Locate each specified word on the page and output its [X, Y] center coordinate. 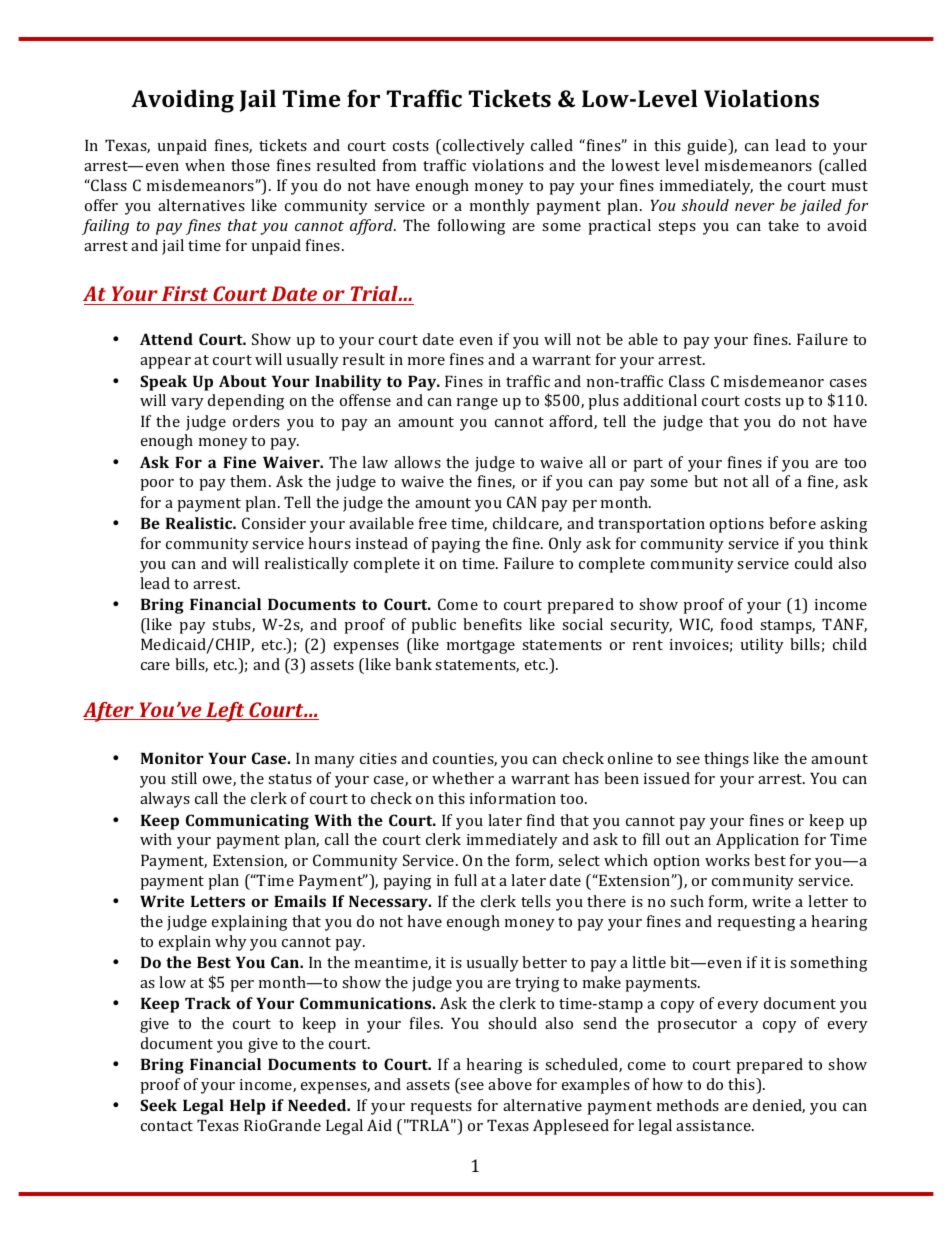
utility [762, 646]
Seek [158, 1105]
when [205, 165]
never [755, 207]
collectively [482, 147]
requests [441, 1108]
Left [225, 712]
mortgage [481, 647]
